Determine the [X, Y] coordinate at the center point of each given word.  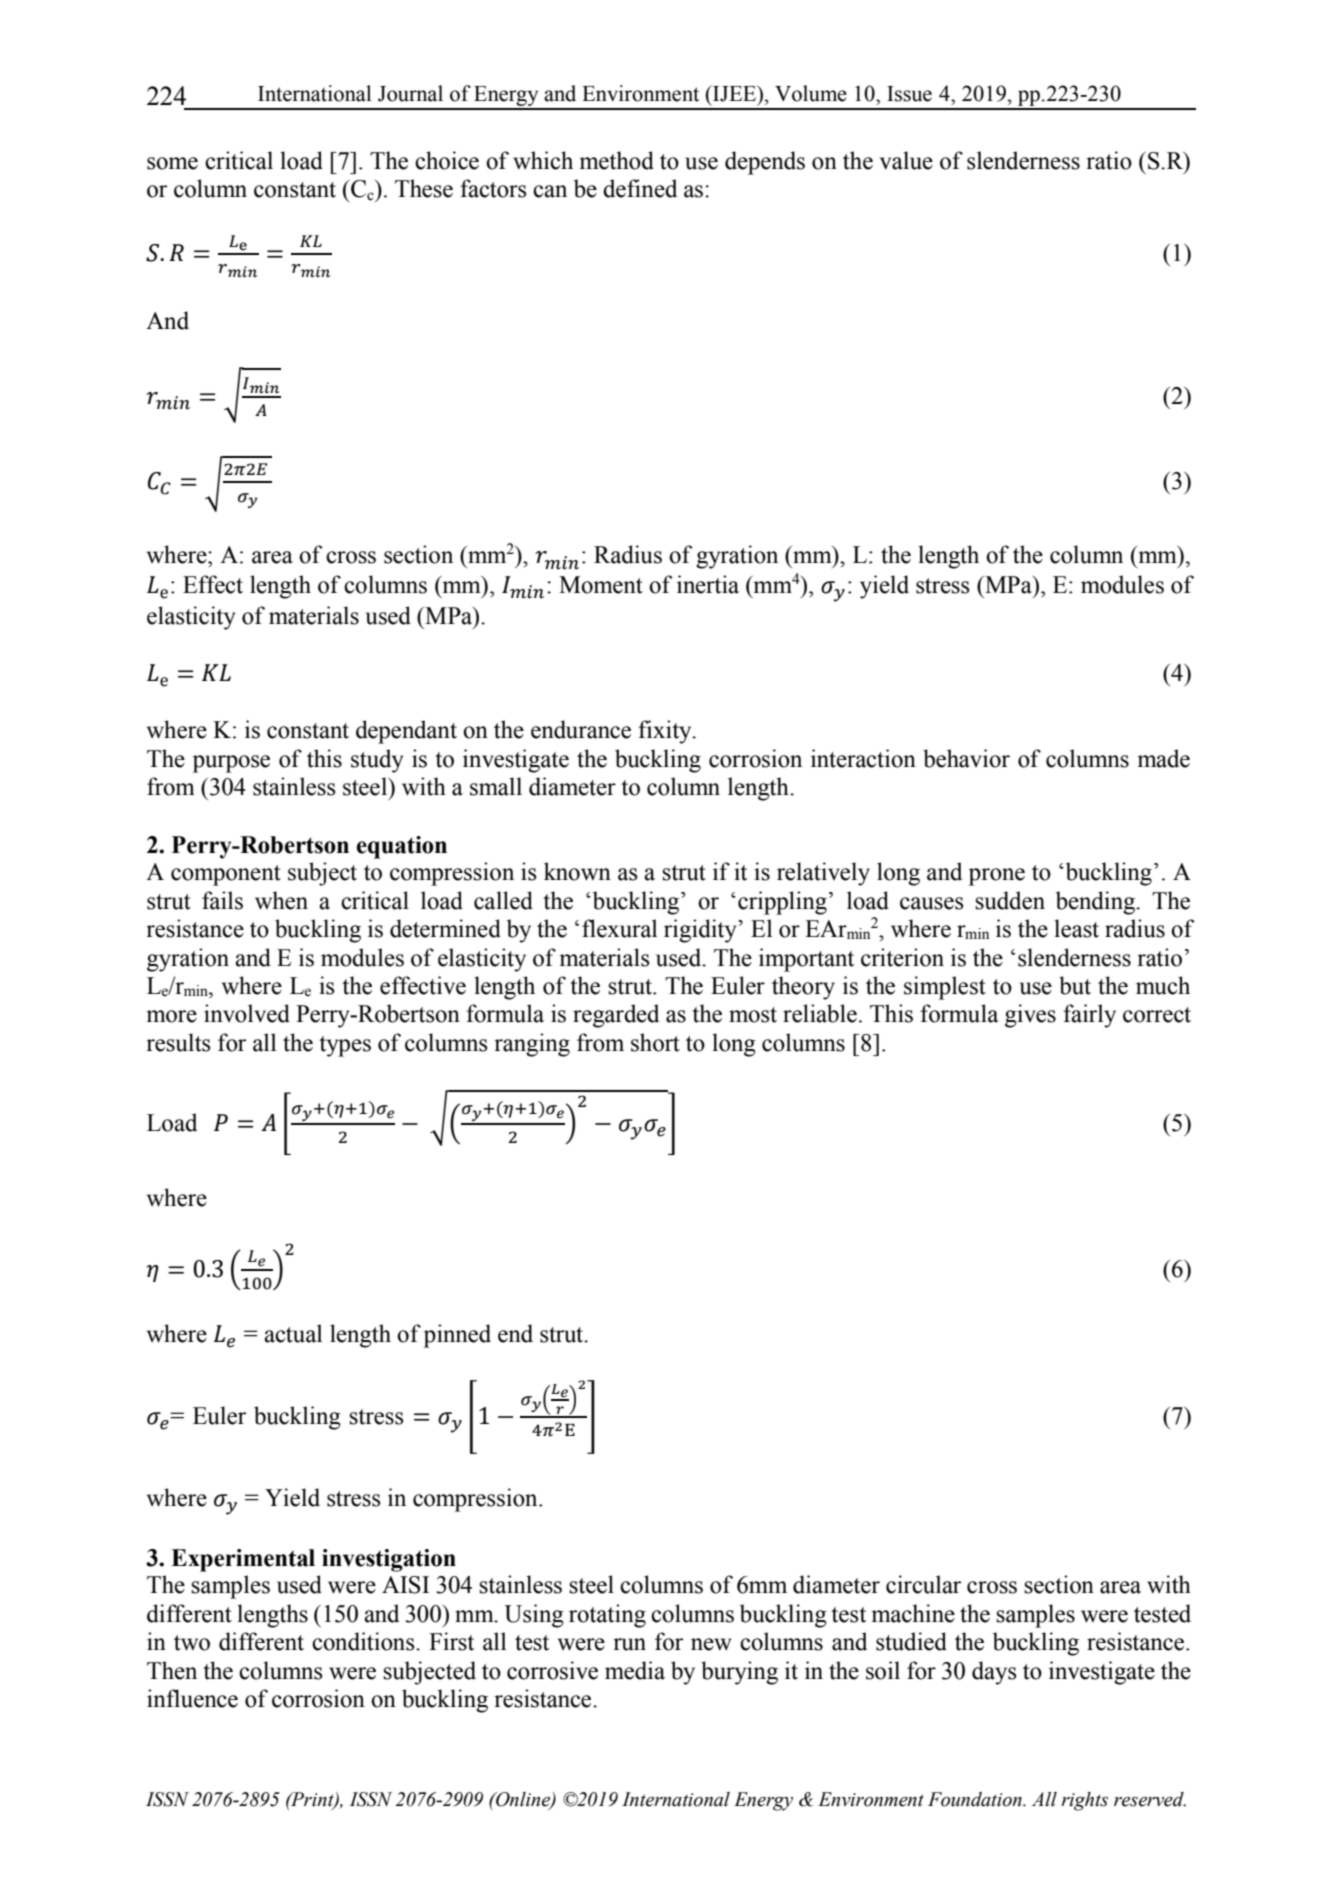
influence [192, 1698]
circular [923, 1584]
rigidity [701, 931]
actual [293, 1333]
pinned [457, 1336]
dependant [406, 732]
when [281, 900]
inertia [708, 584]
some [172, 163]
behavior [966, 758]
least [1076, 928]
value [906, 160]
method [616, 160]
